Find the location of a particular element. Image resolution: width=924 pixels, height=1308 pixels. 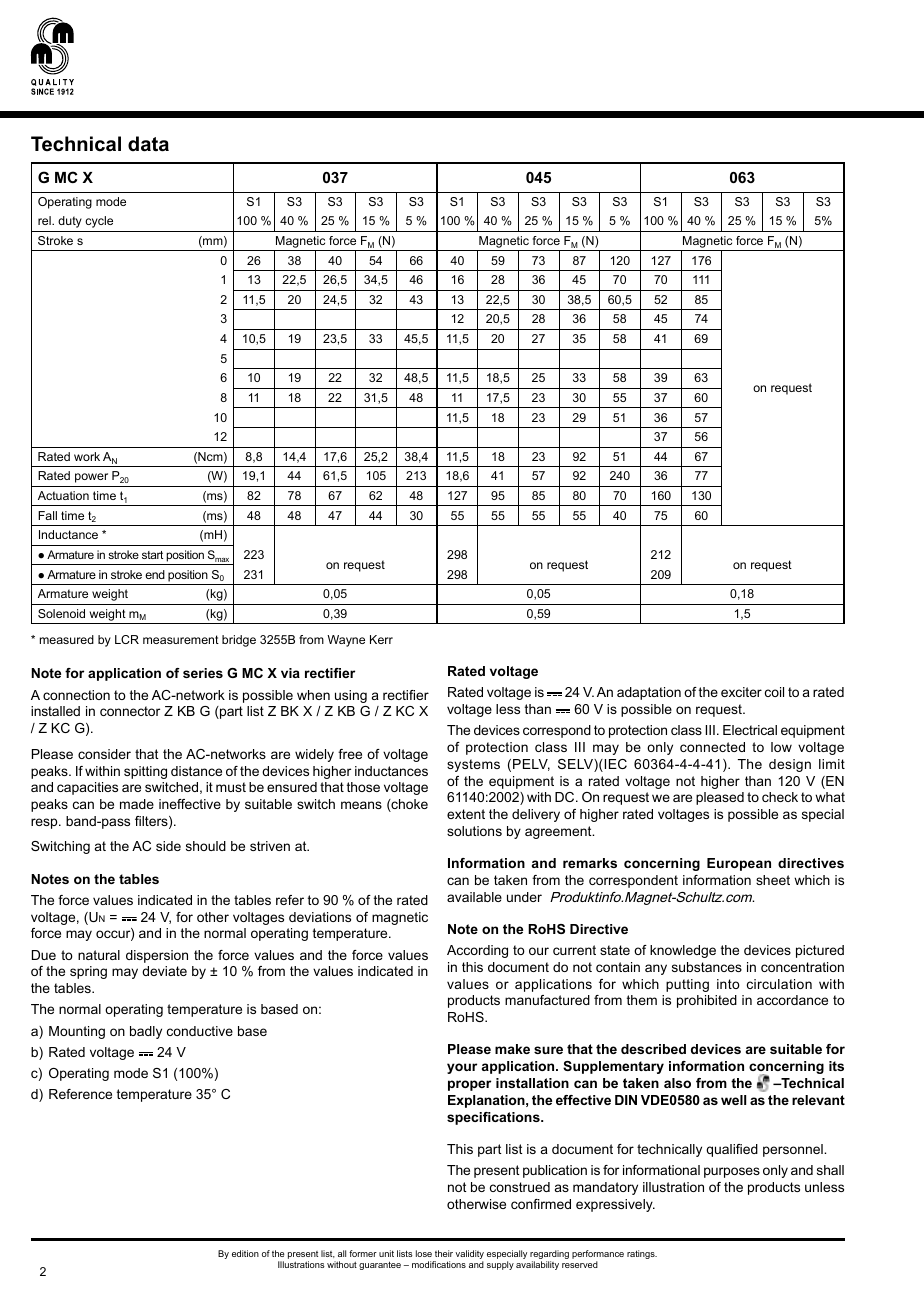

coil is located at coordinates (774, 692).
